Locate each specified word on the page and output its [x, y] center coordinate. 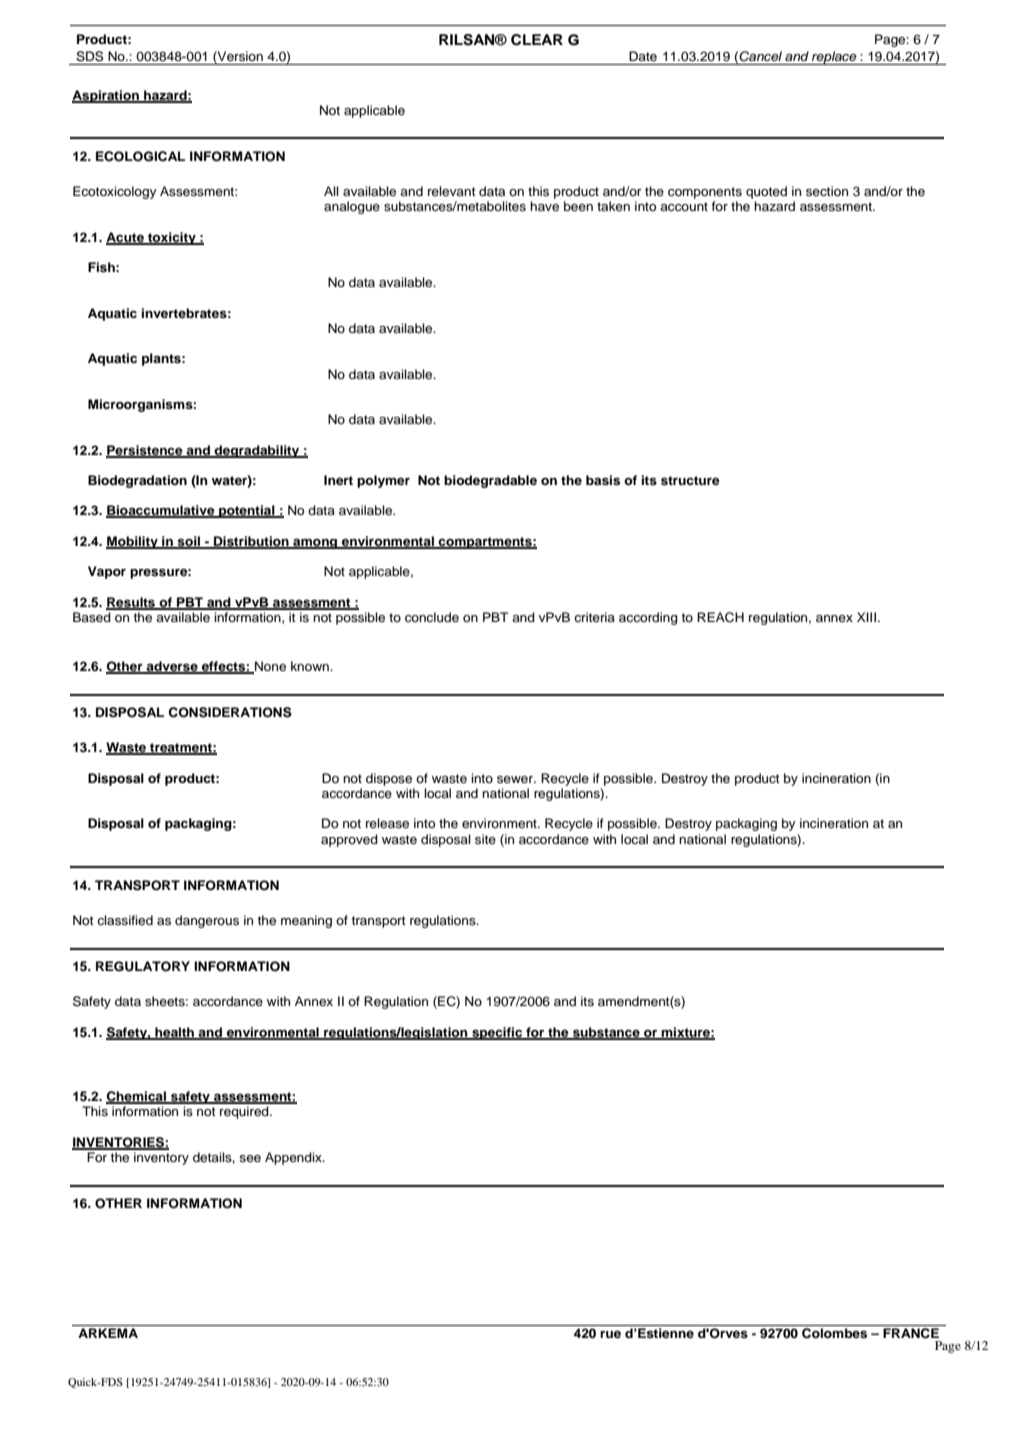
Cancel [760, 56]
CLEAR [537, 40]
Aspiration [106, 96]
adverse [172, 667]
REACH [720, 617]
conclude [432, 617]
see [250, 1158]
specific [497, 1033]
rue [610, 1334]
